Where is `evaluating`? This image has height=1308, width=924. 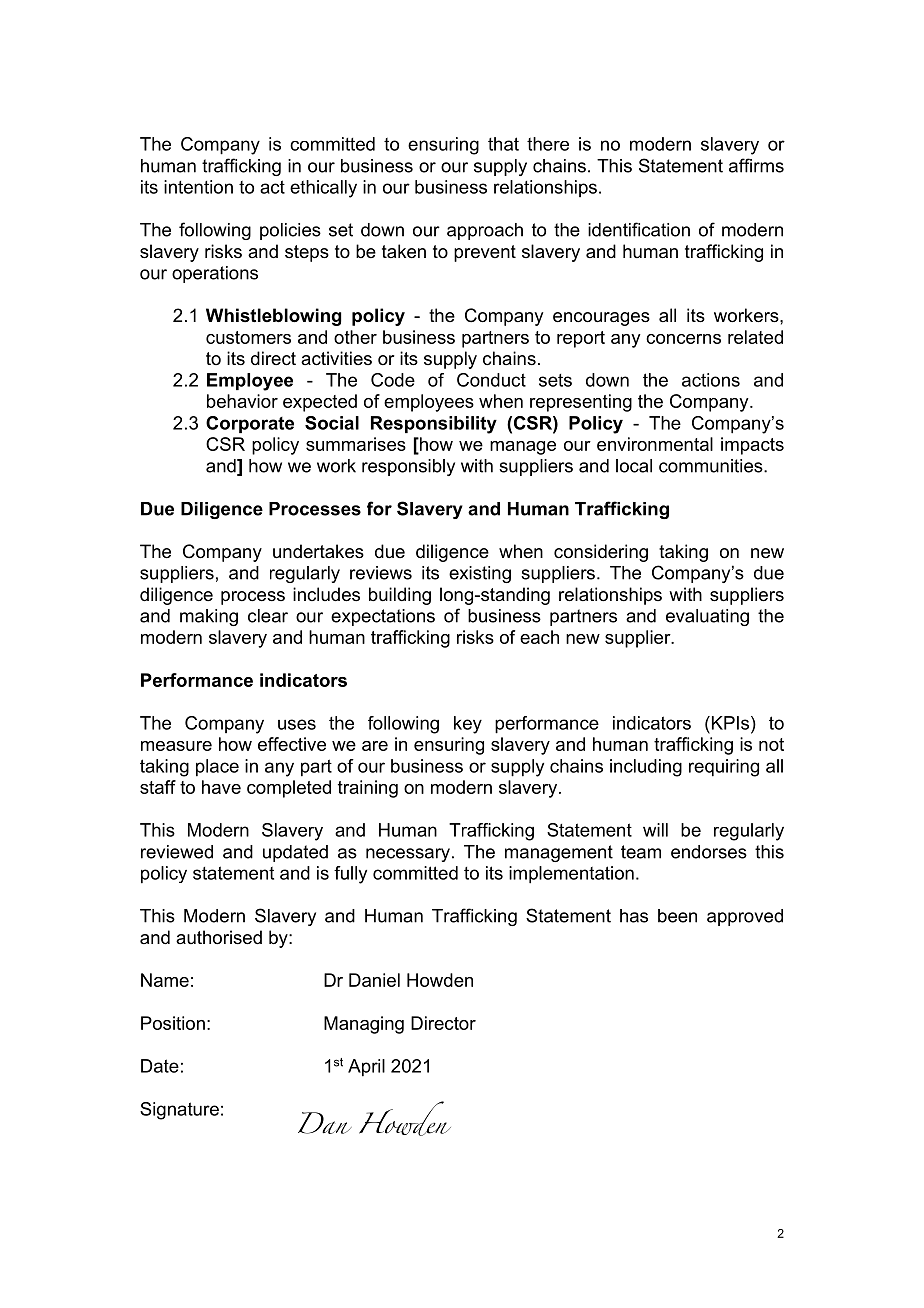 evaluating is located at coordinates (707, 617).
